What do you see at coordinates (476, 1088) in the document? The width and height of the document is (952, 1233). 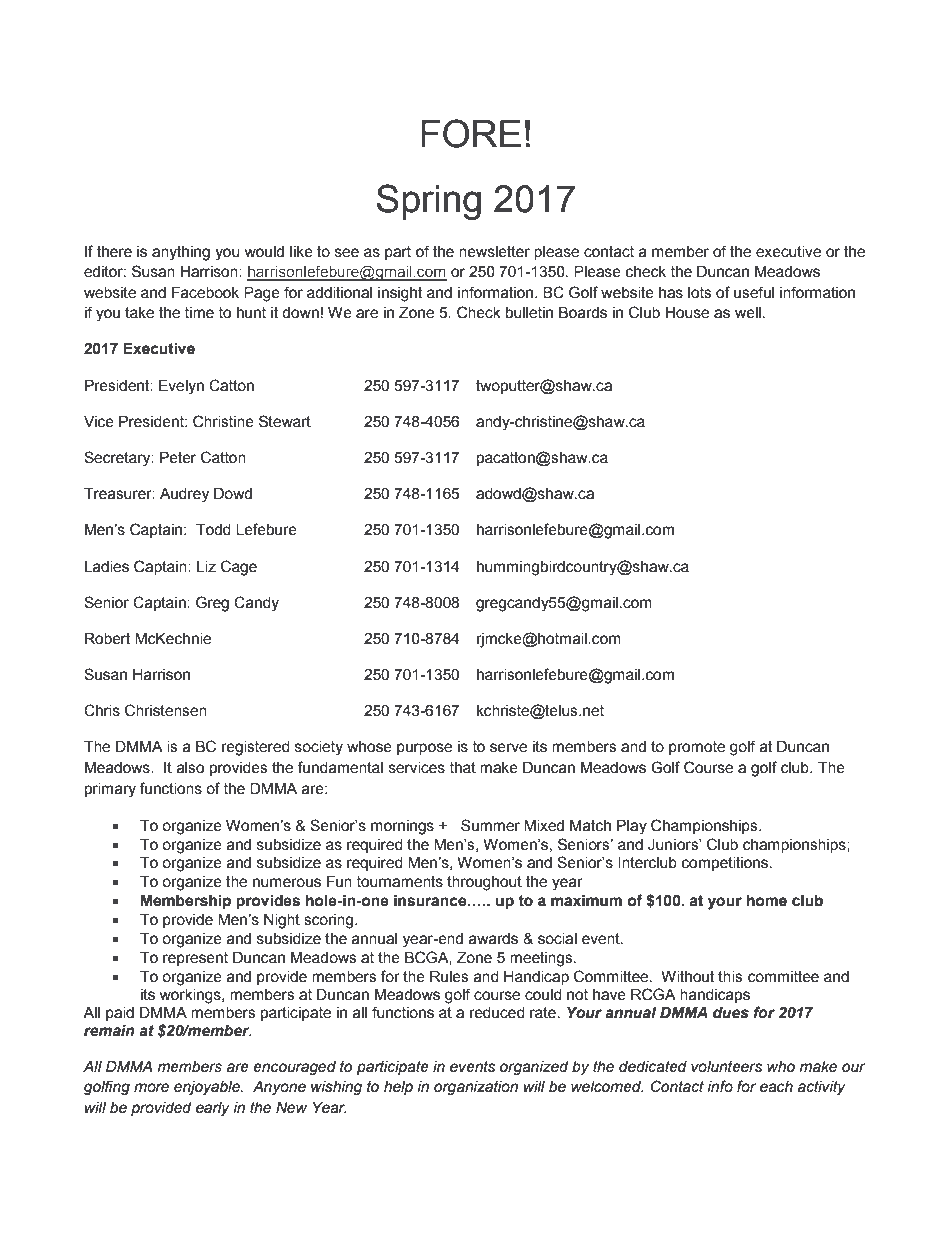 I see `organization` at bounding box center [476, 1088].
